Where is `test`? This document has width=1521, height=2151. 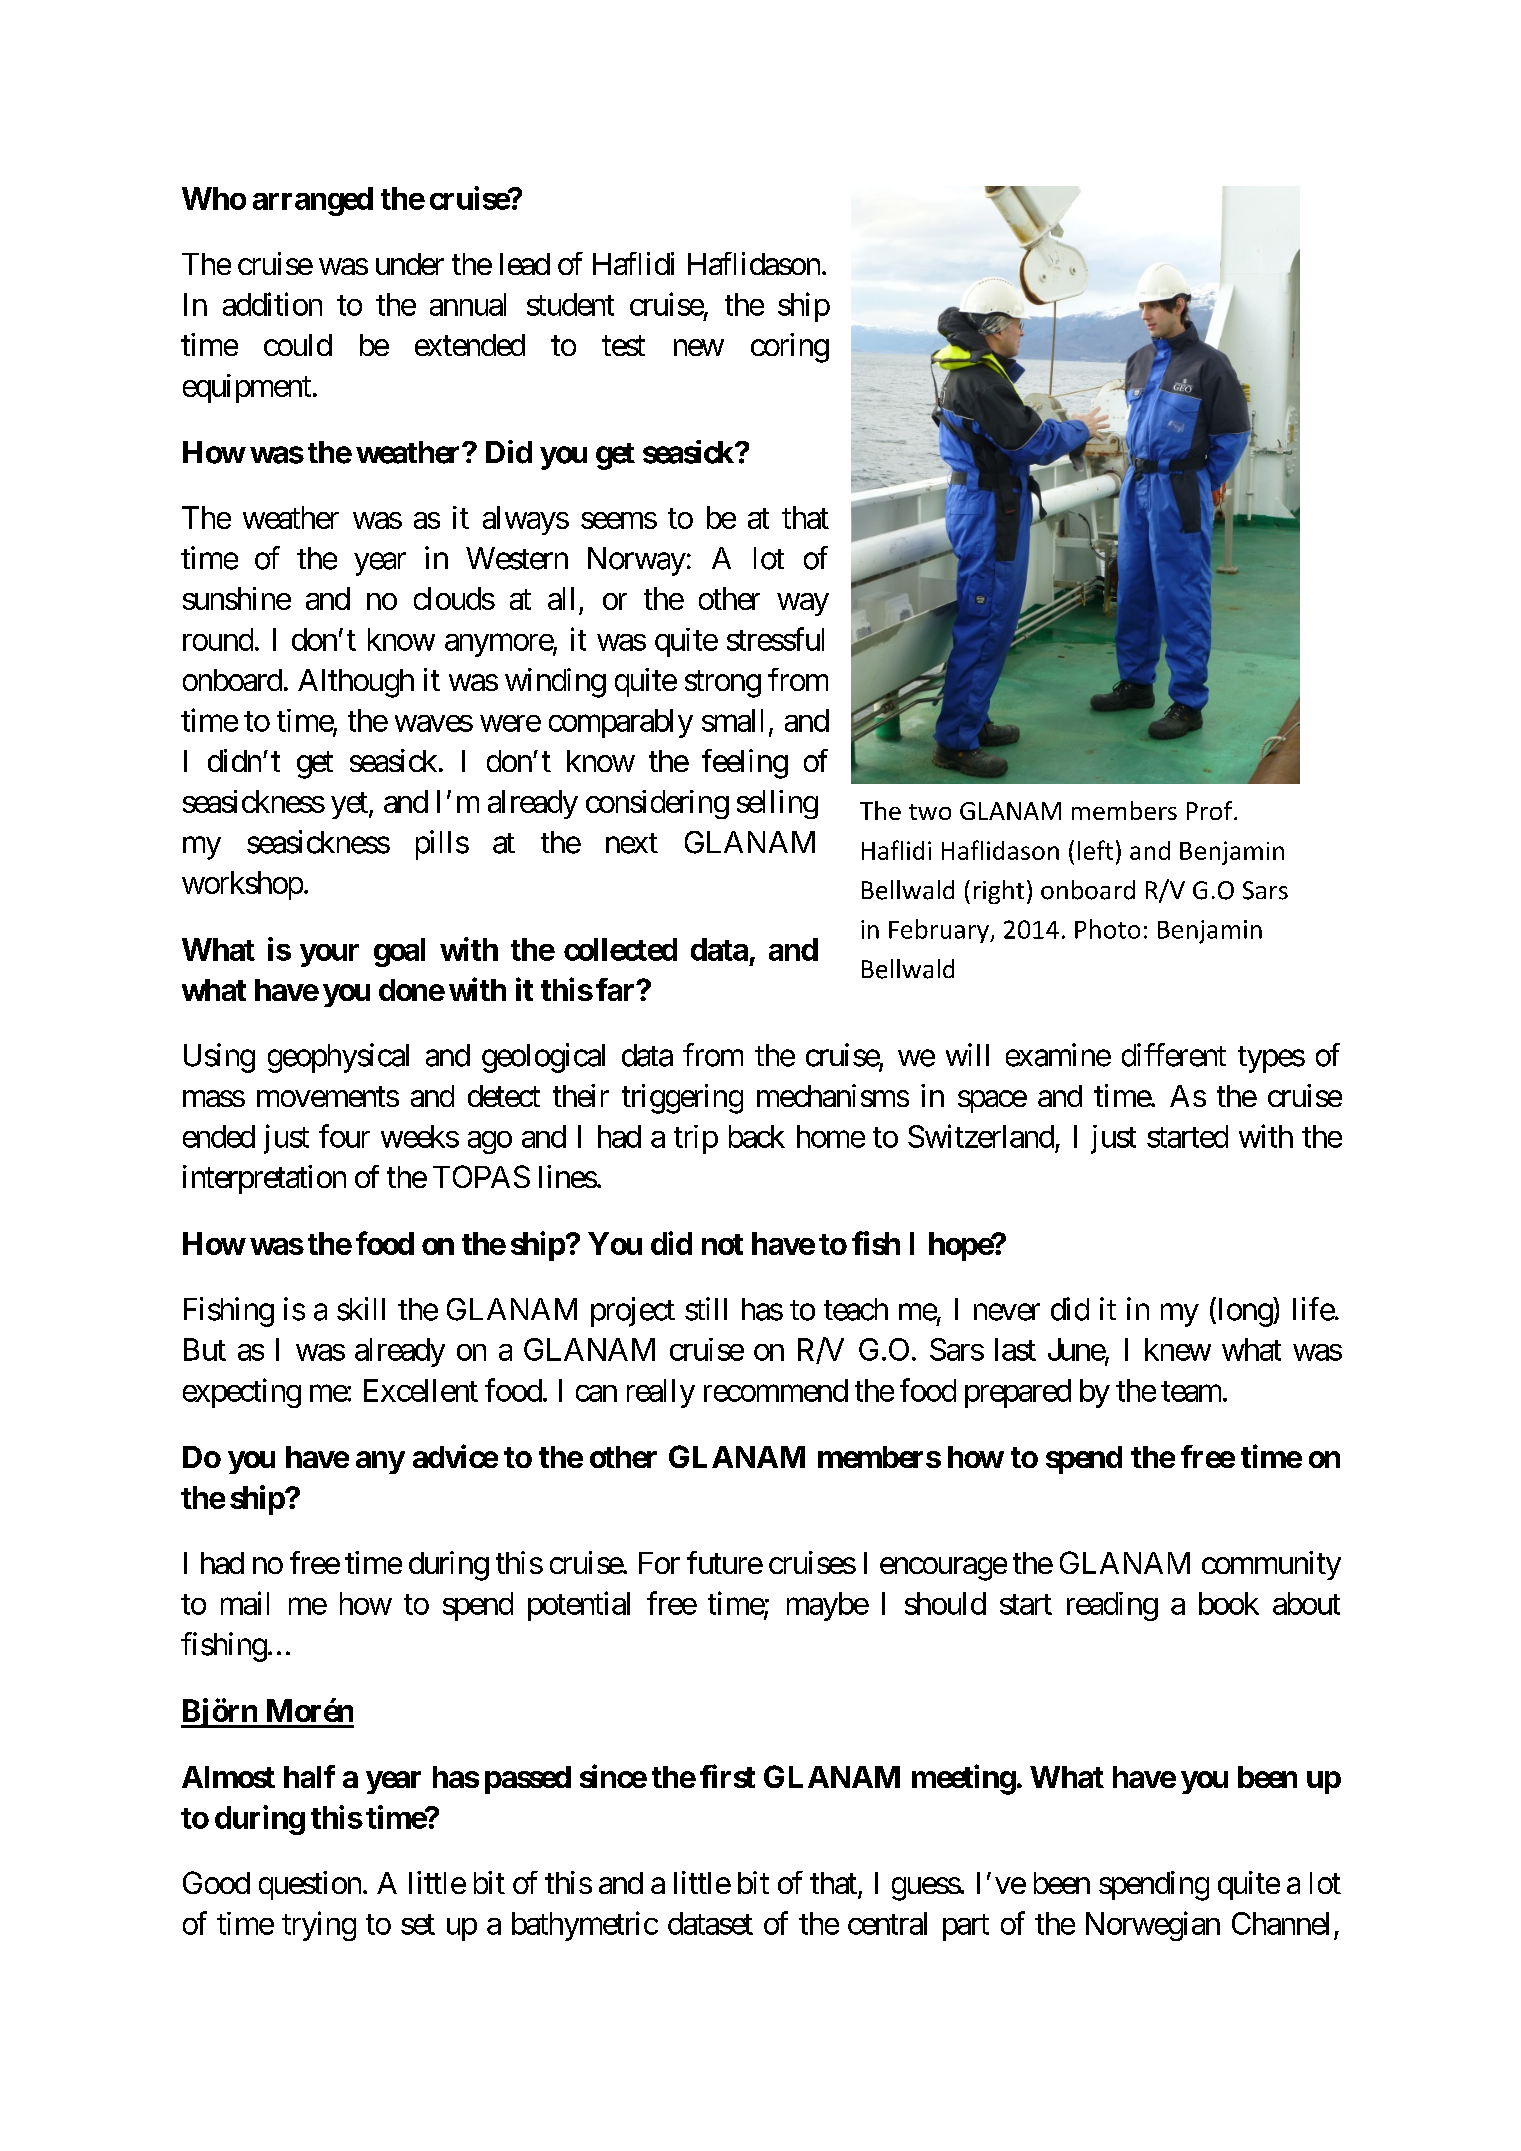
test is located at coordinates (623, 346).
